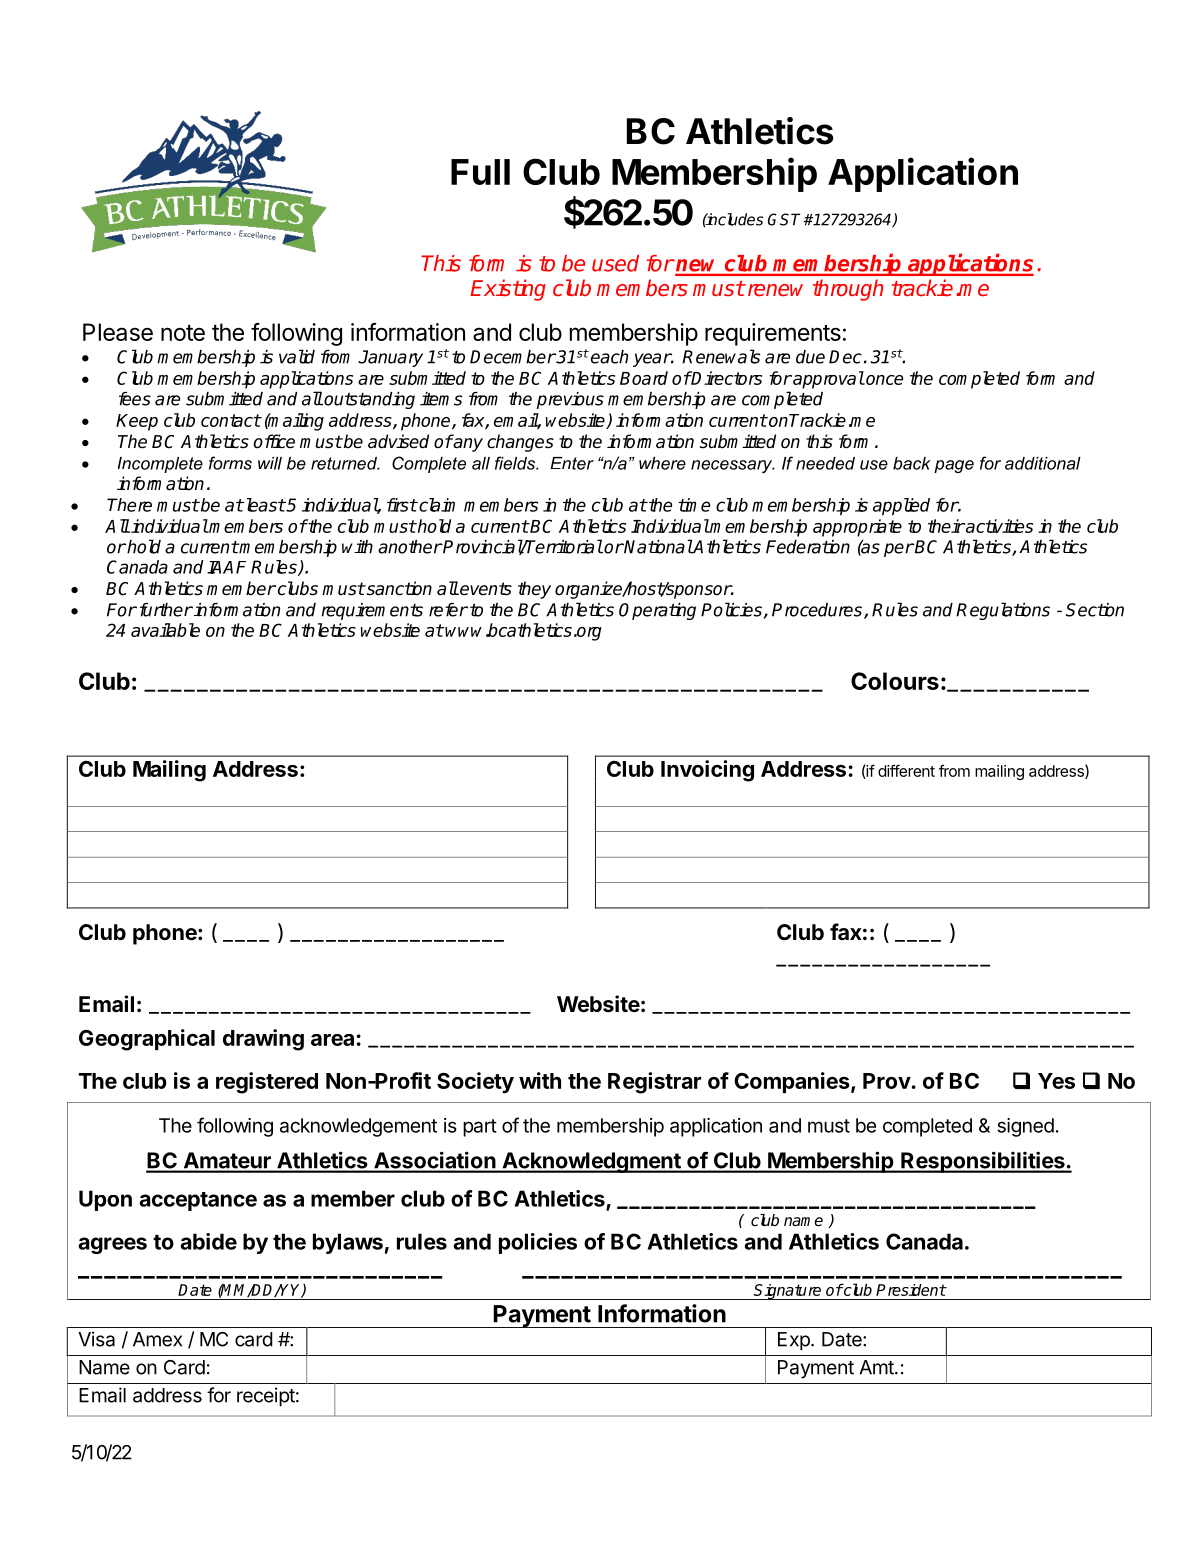  Describe the element at coordinates (1056, 1081) in the document. I see `Yes` at that location.
